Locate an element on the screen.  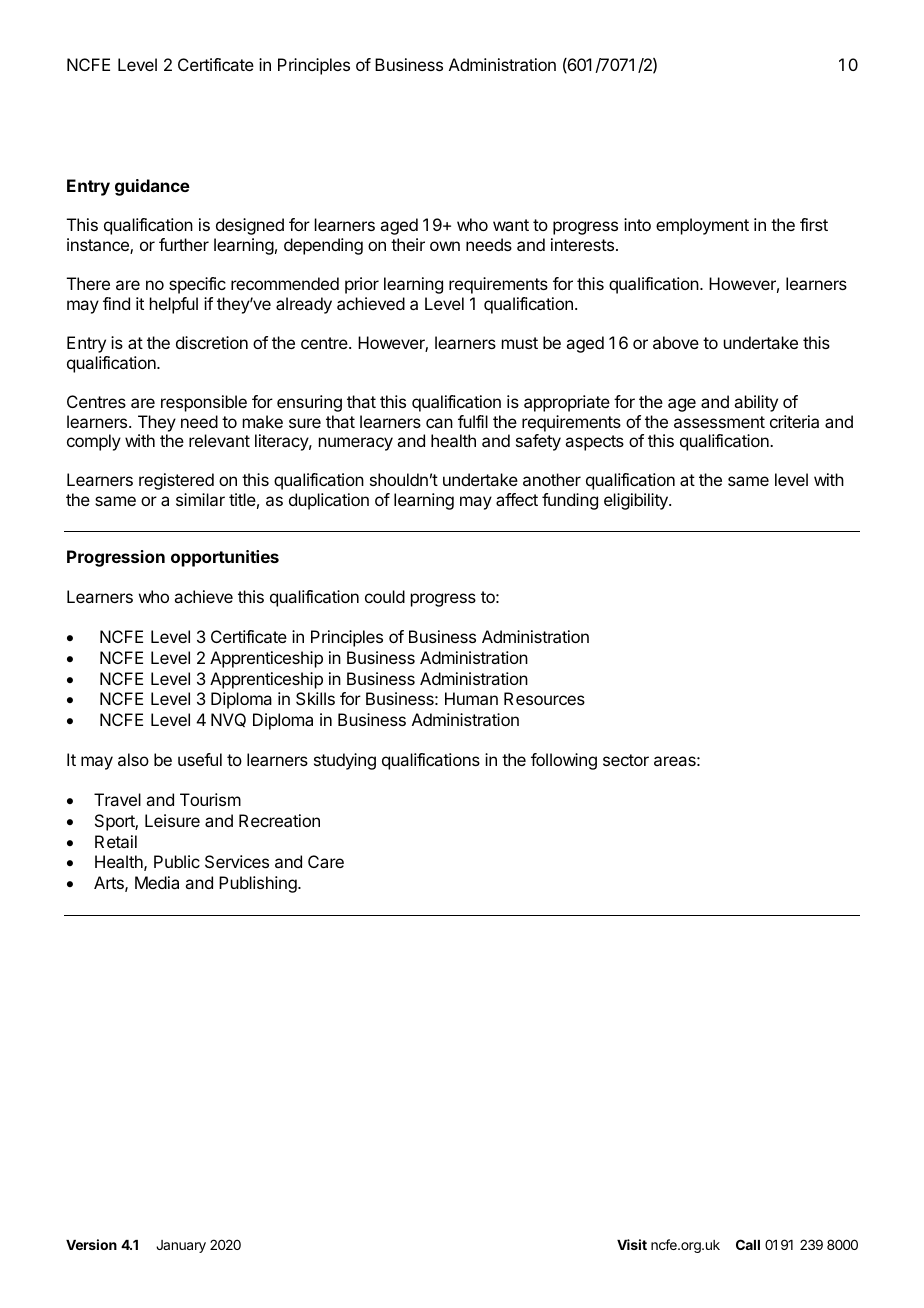
Care is located at coordinates (326, 861).
